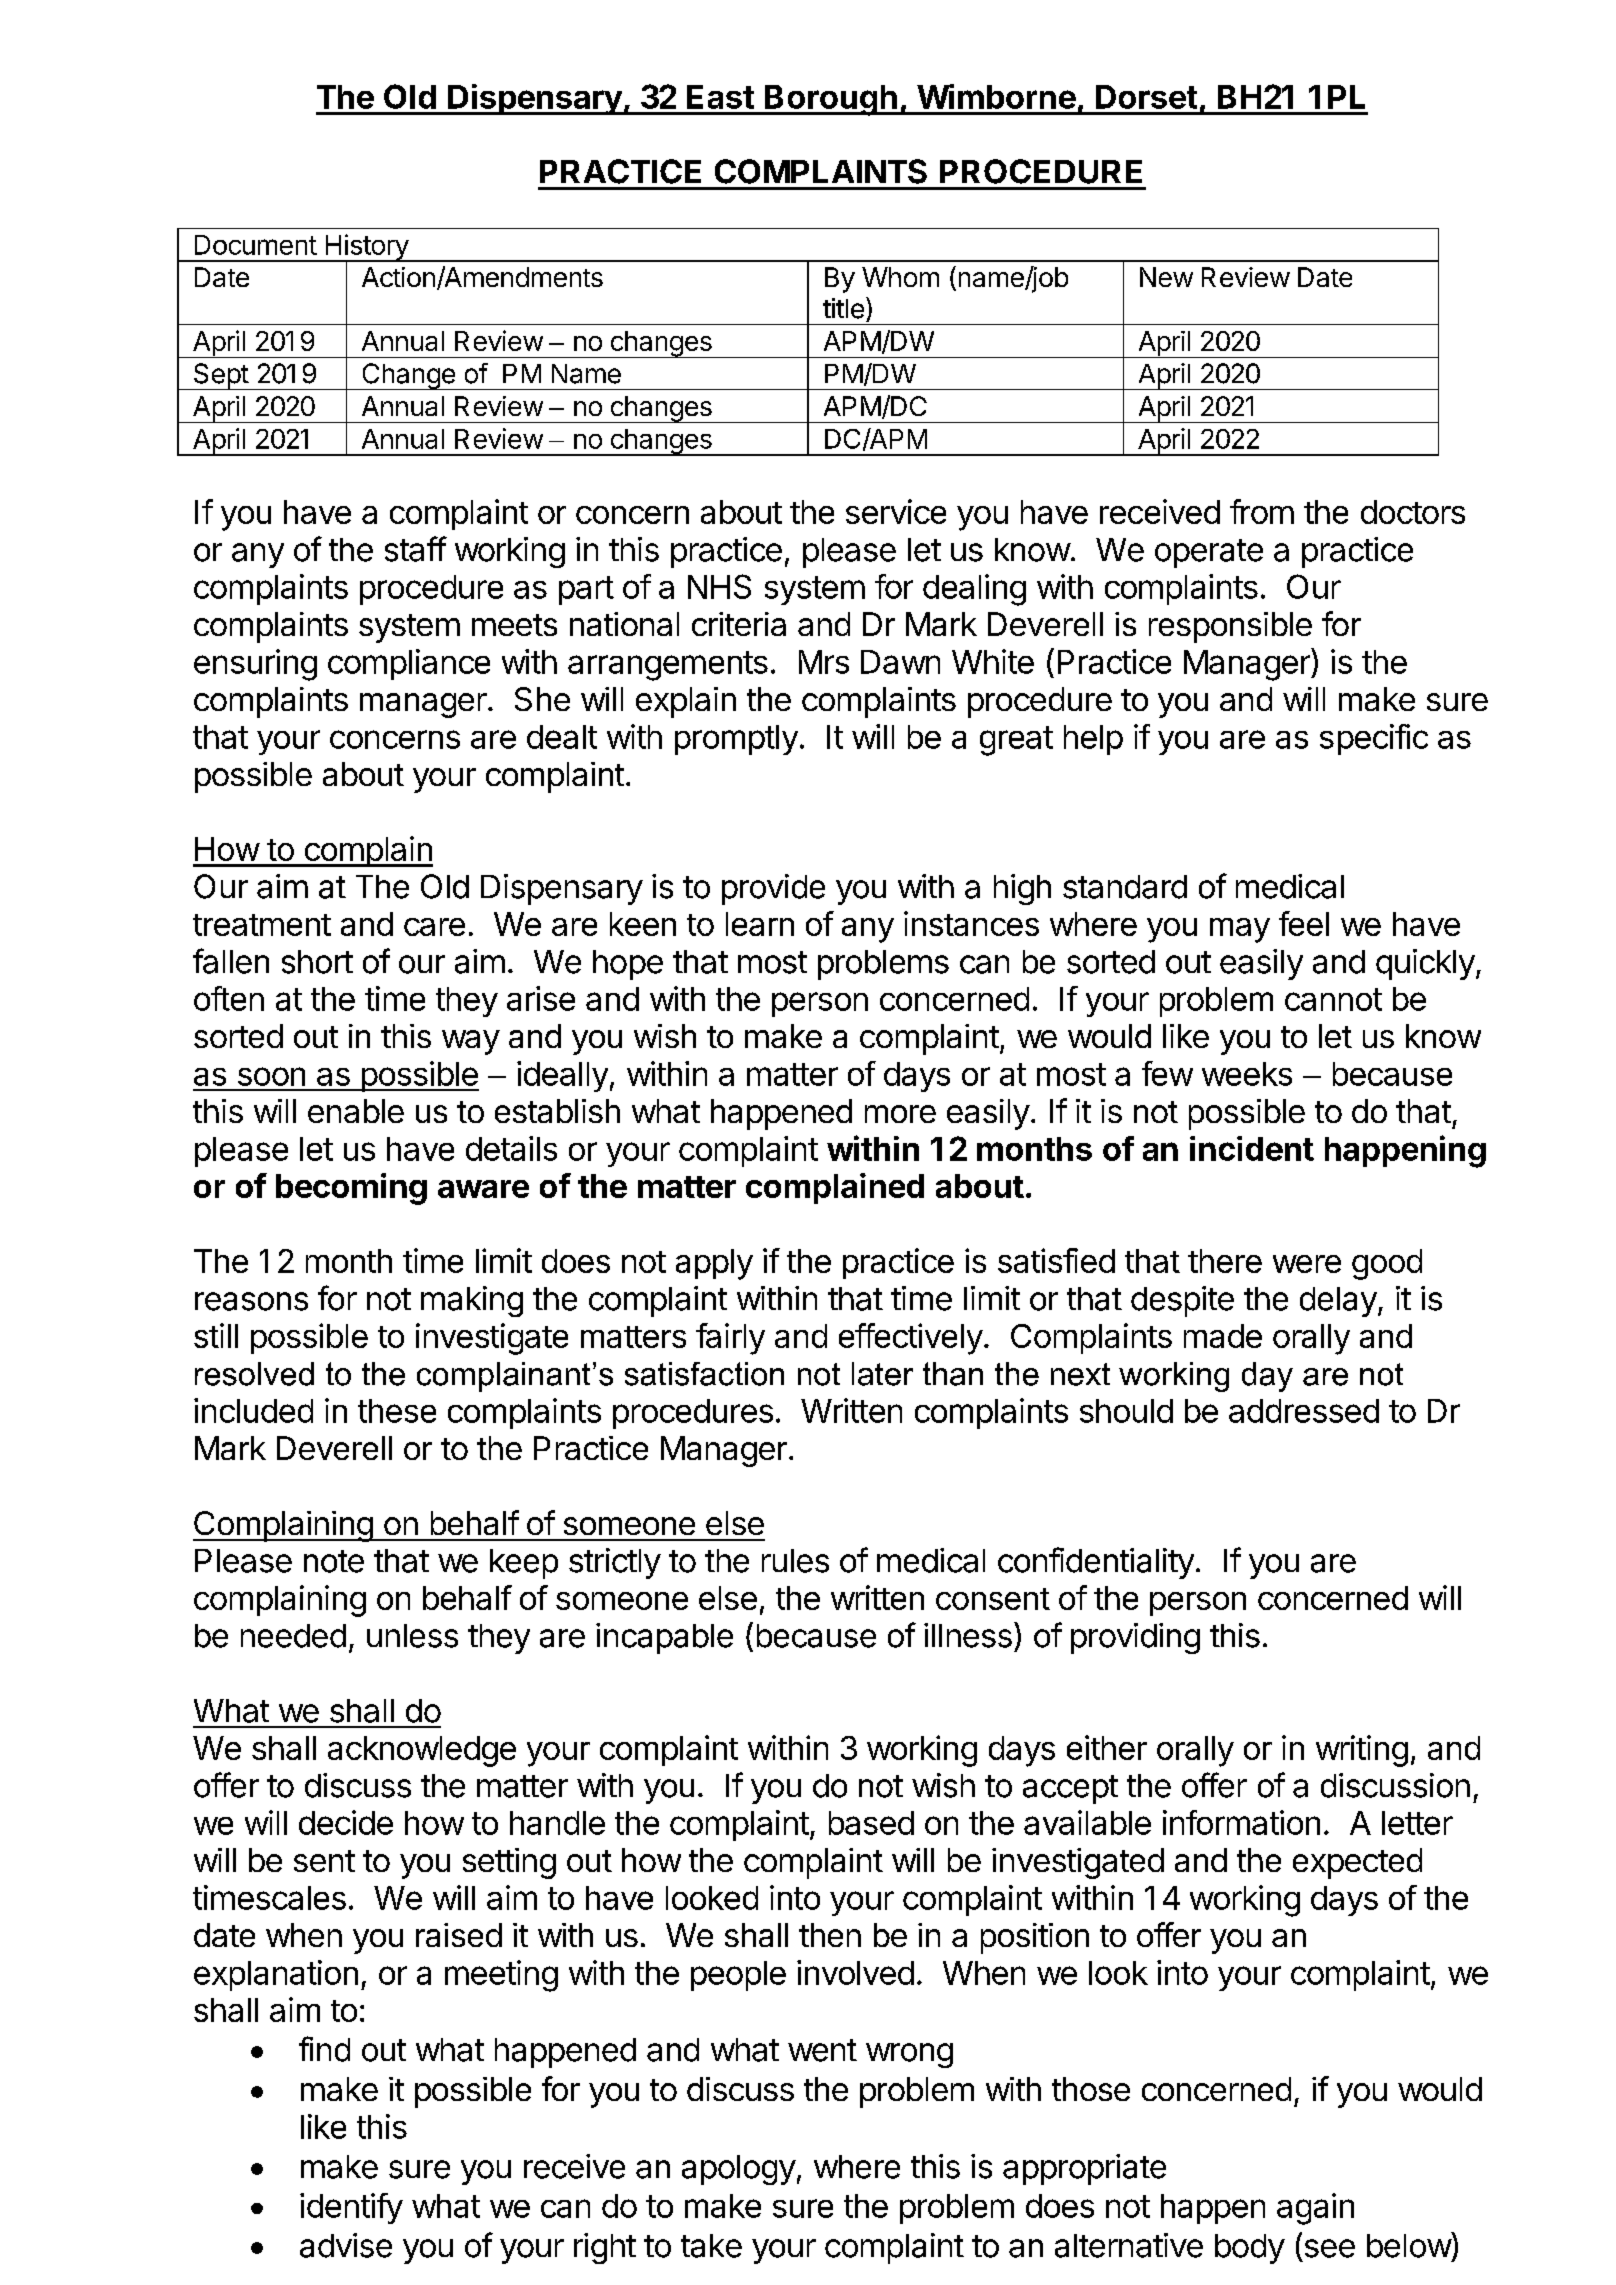 This screenshot has width=1616, height=2285. What do you see at coordinates (351, 2208) in the screenshot?
I see `identify` at bounding box center [351, 2208].
